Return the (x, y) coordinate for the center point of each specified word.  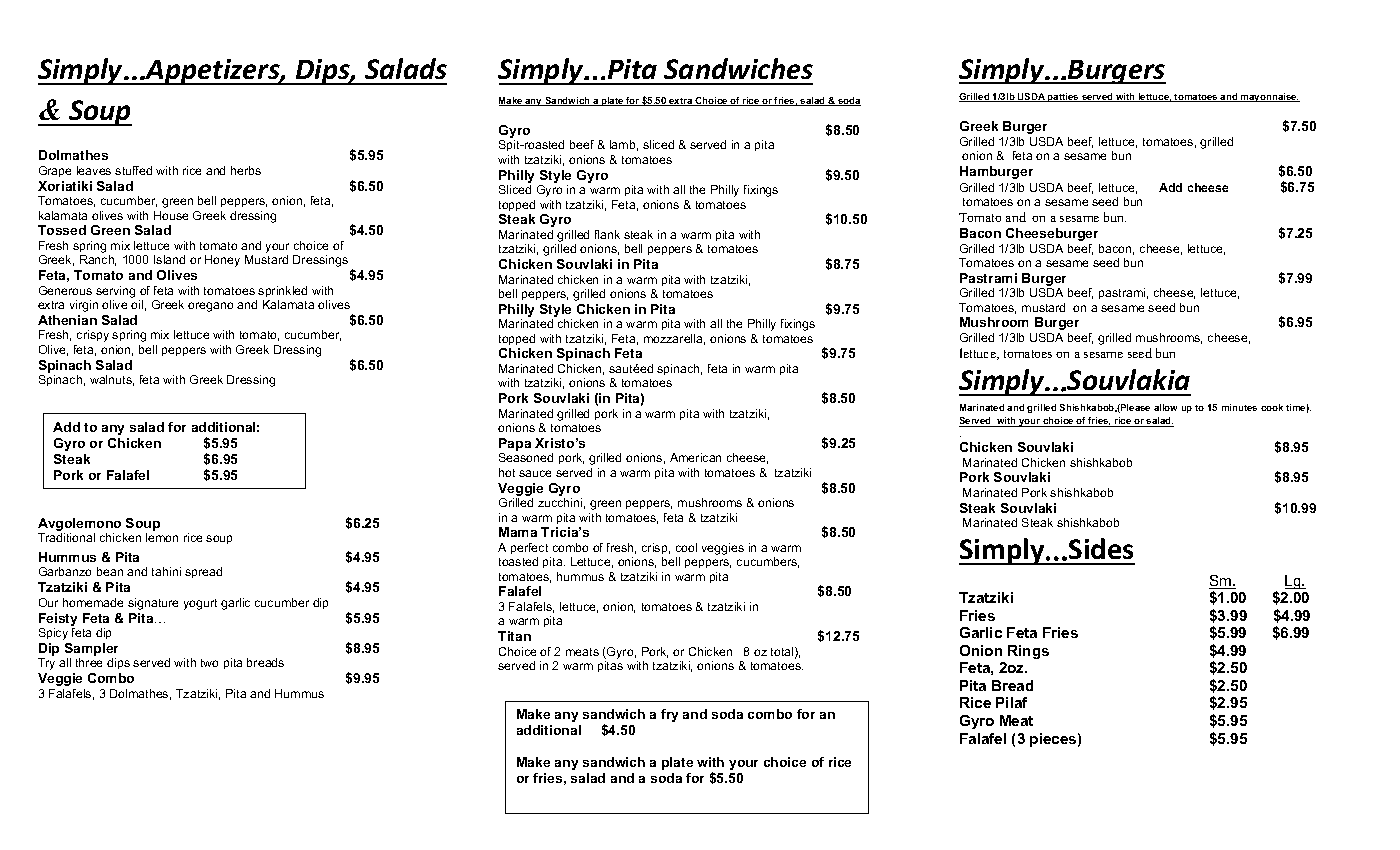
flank (607, 234)
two (209, 663)
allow (1165, 407)
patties (1063, 97)
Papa (515, 446)
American (695, 457)
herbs (246, 170)
